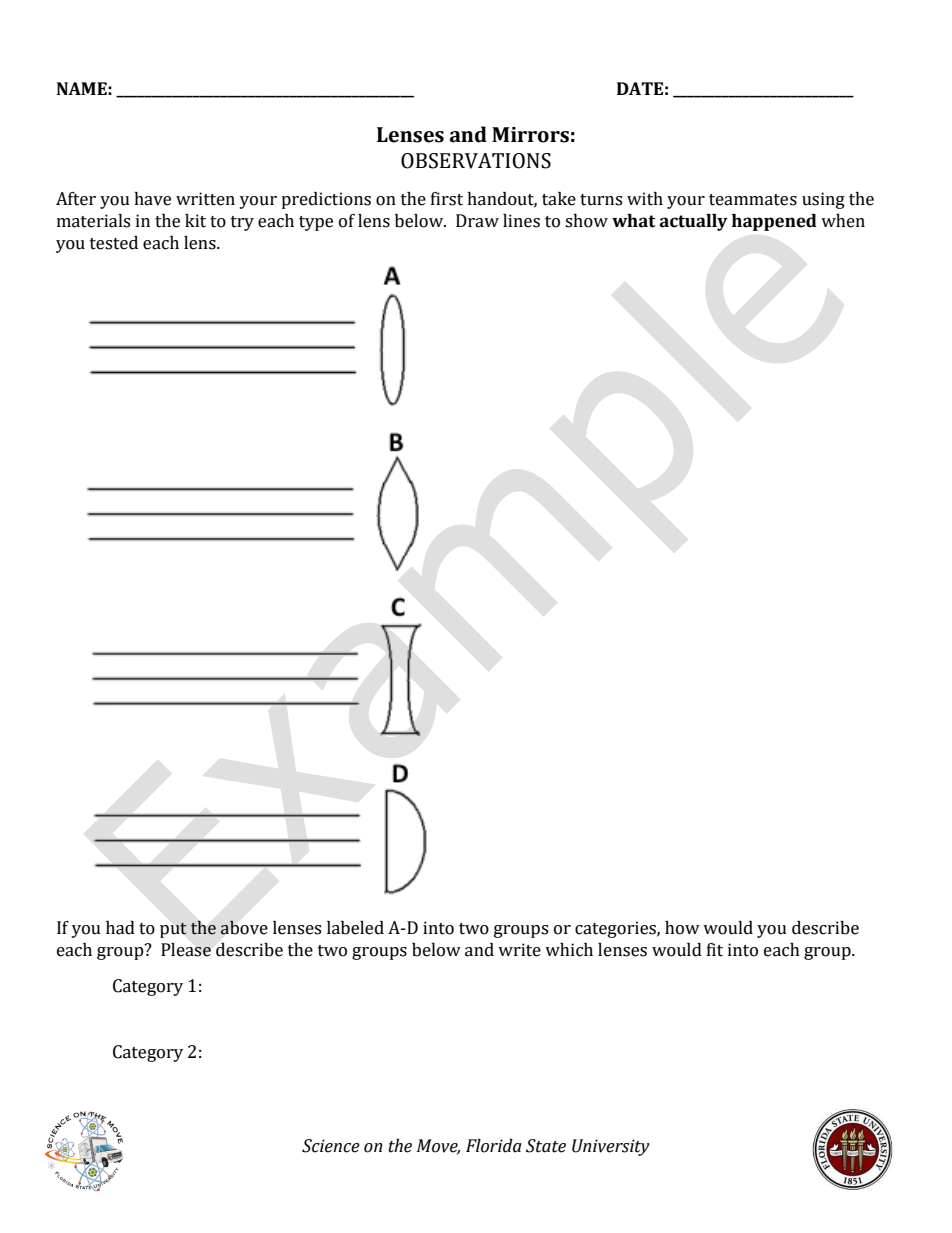  What do you see at coordinates (152, 199) in the screenshot?
I see `have` at bounding box center [152, 199].
